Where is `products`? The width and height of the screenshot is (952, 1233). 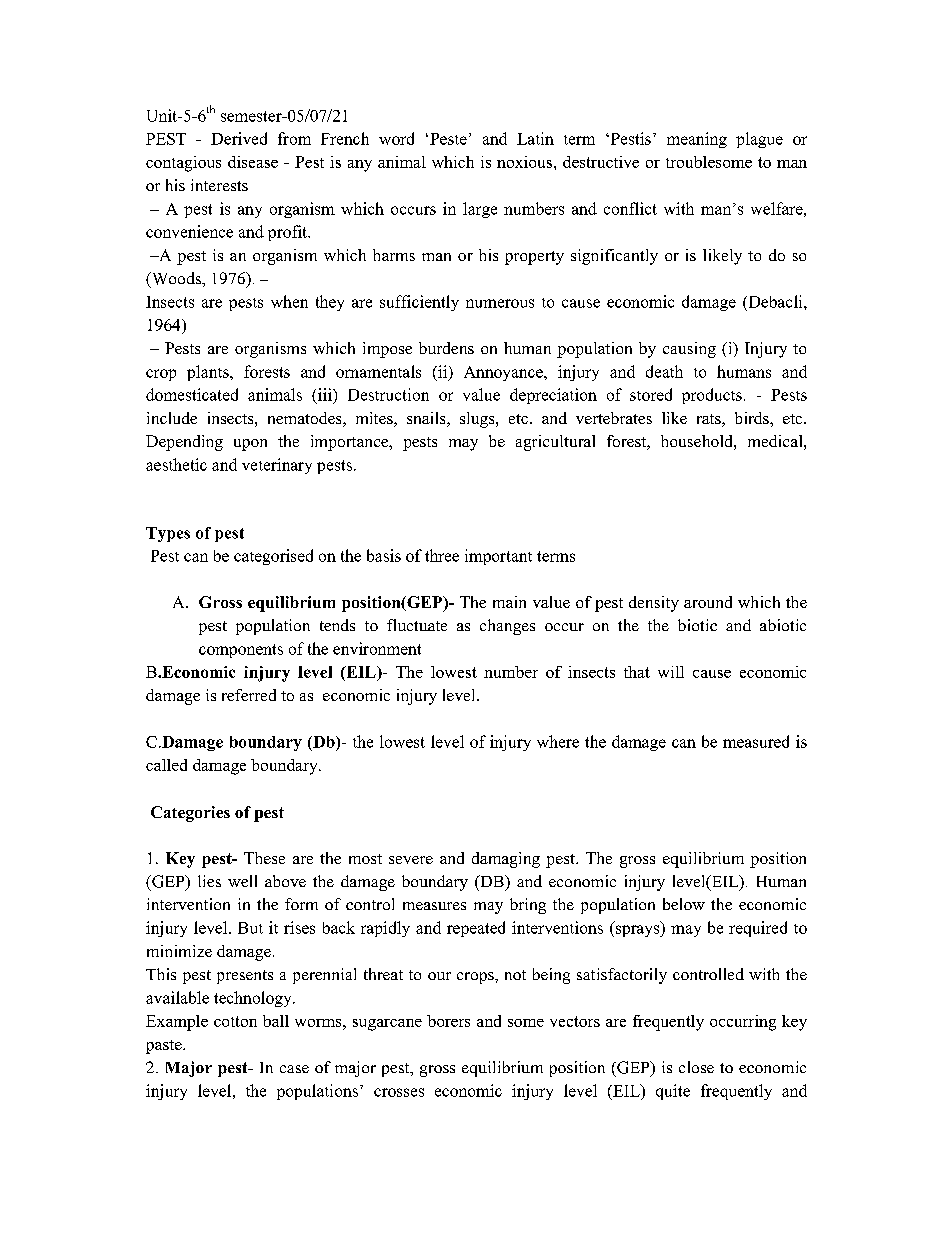
products is located at coordinates (712, 396).
